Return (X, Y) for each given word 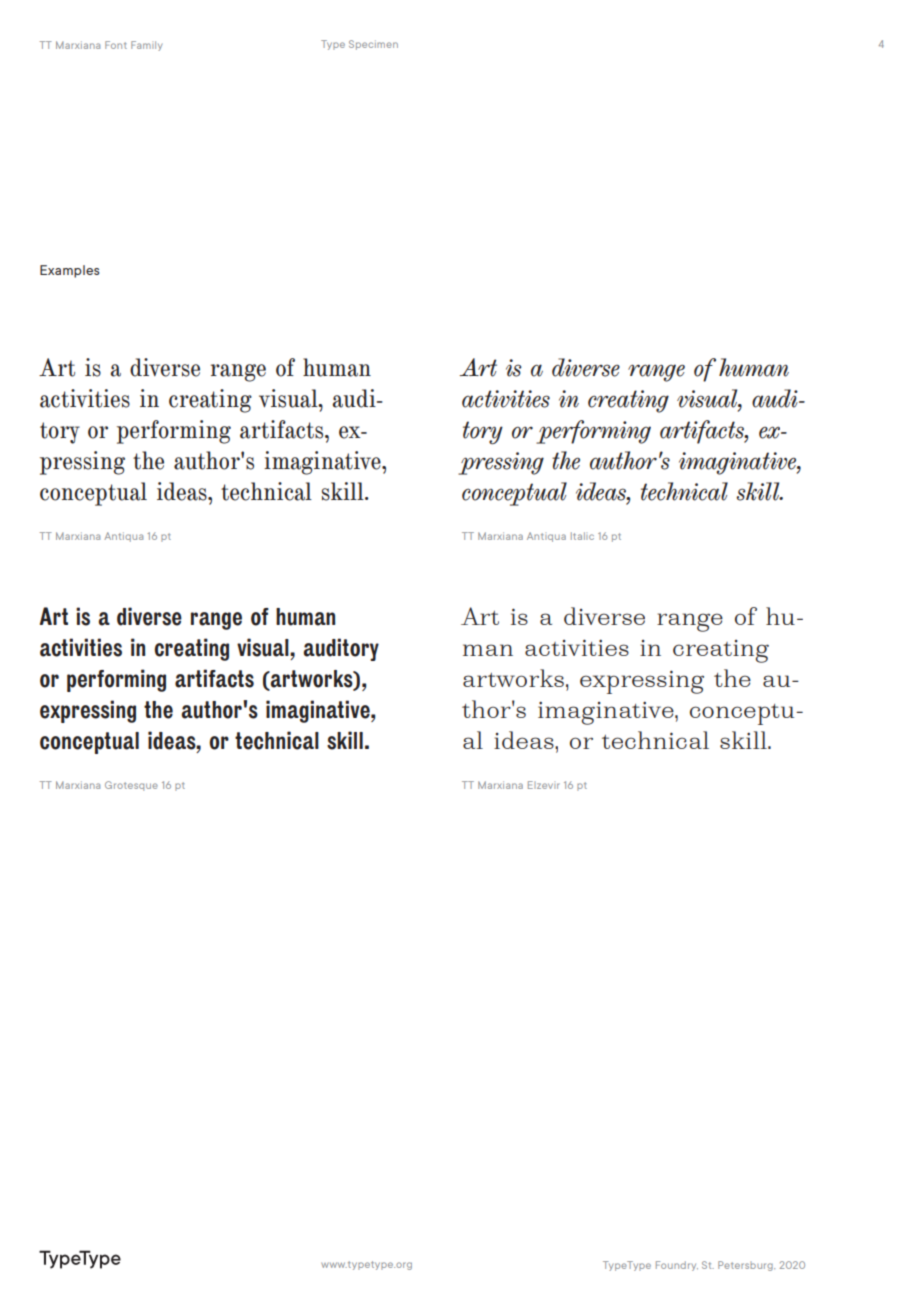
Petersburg (746, 1266)
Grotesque (131, 786)
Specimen (373, 45)
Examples (69, 271)
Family (146, 46)
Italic (582, 536)
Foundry (677, 1266)
